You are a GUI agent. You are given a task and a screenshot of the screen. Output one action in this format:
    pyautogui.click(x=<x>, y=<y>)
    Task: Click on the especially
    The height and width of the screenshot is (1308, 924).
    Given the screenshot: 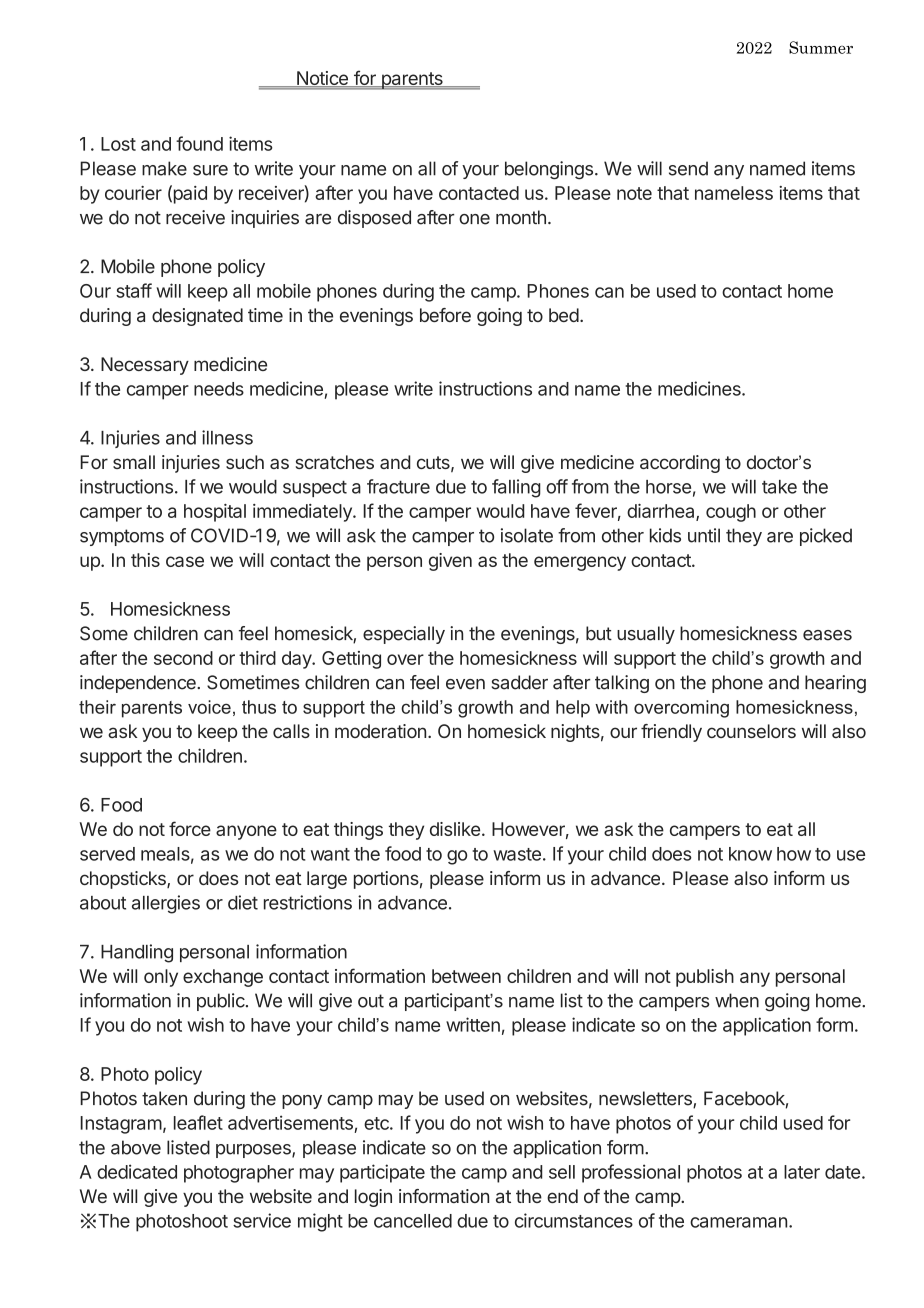 What is the action you would take?
    pyautogui.click(x=404, y=635)
